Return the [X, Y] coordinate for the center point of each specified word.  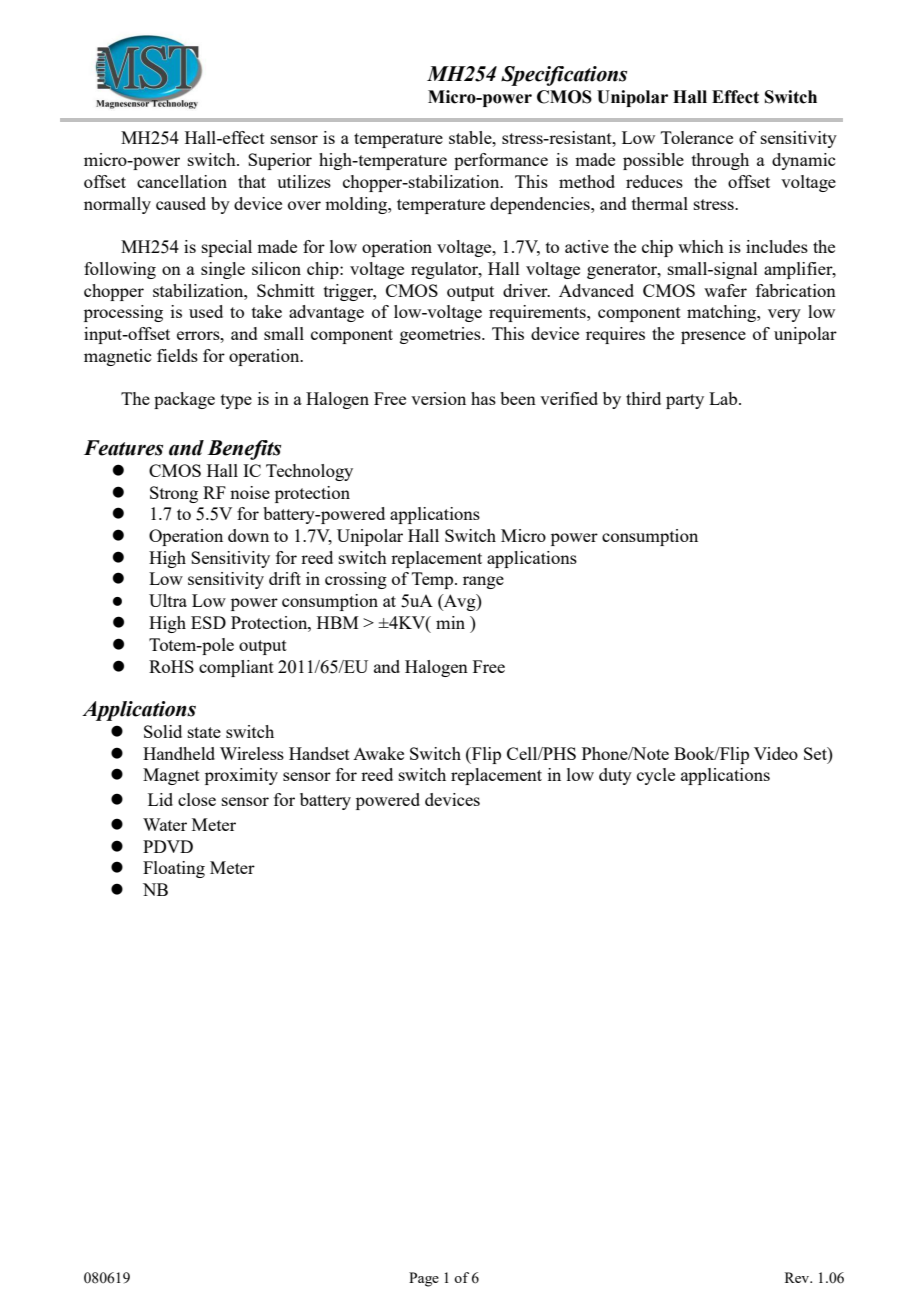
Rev [798, 1277]
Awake [378, 753]
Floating [174, 869]
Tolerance [697, 137]
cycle [656, 776]
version [438, 398]
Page [424, 1279]
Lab [724, 398]
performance [501, 161]
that [252, 181]
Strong [174, 494]
